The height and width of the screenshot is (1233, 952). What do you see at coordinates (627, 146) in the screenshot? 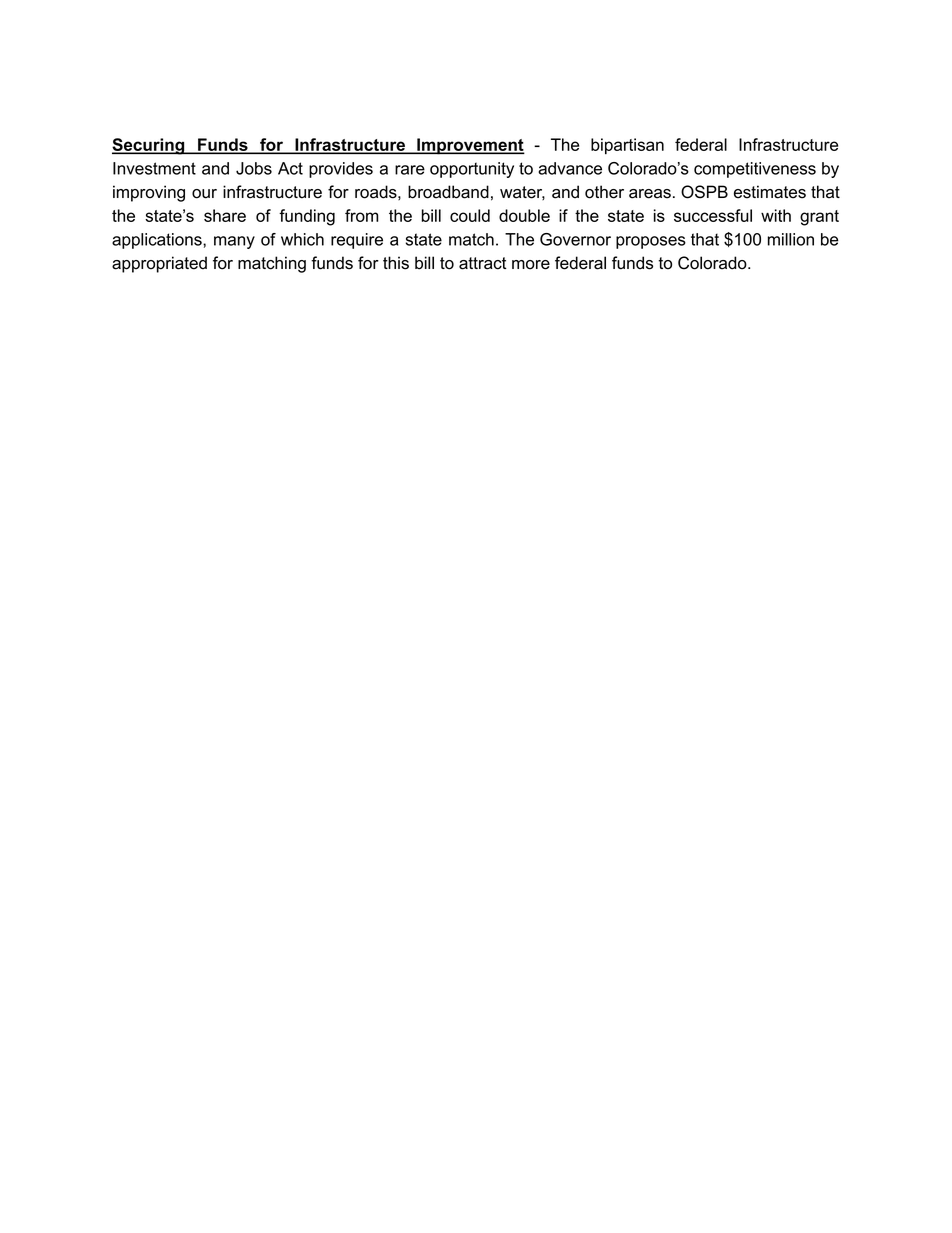
I see `bipartisan` at bounding box center [627, 146].
